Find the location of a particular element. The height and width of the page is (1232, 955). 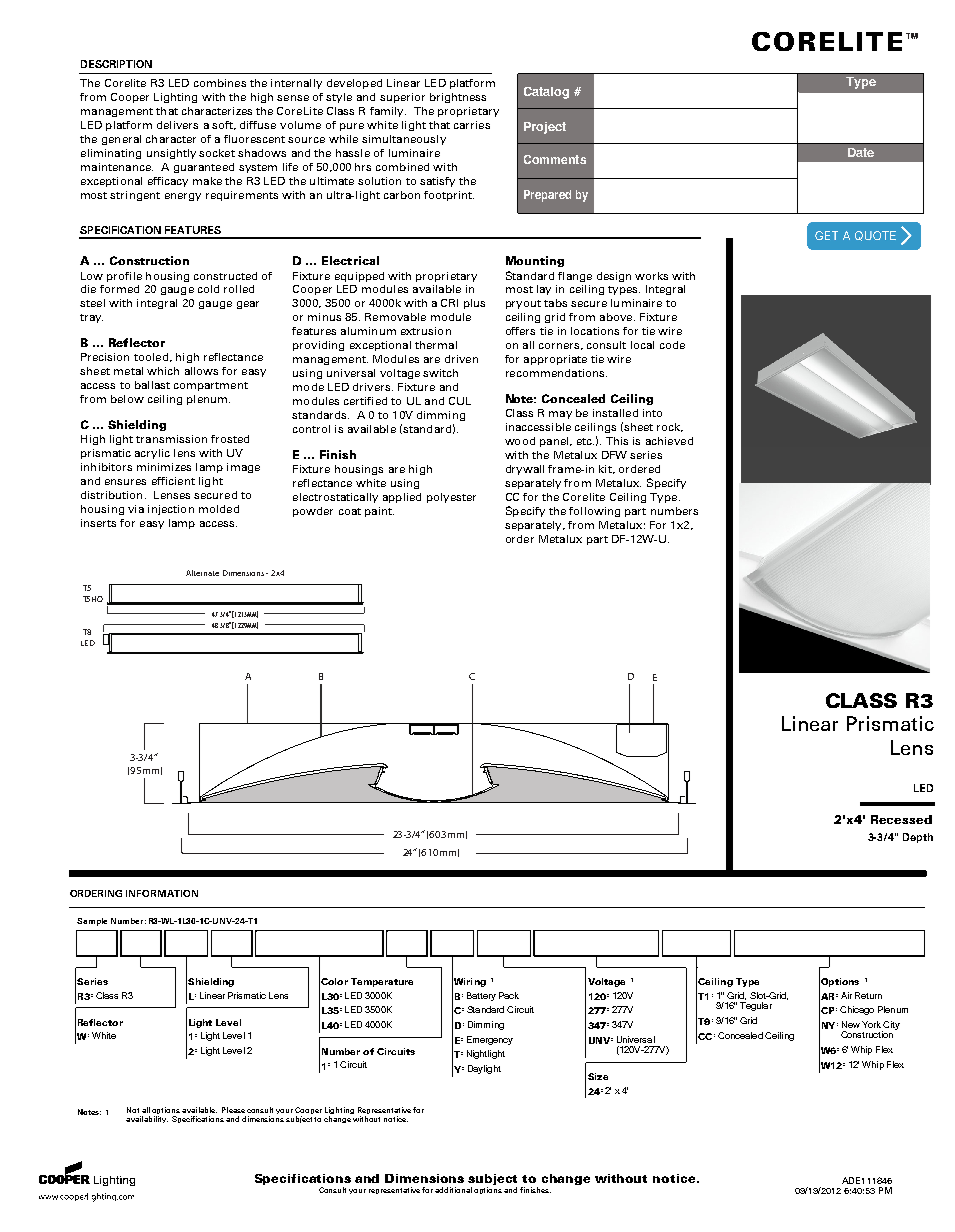

Catalog is located at coordinates (546, 93).
